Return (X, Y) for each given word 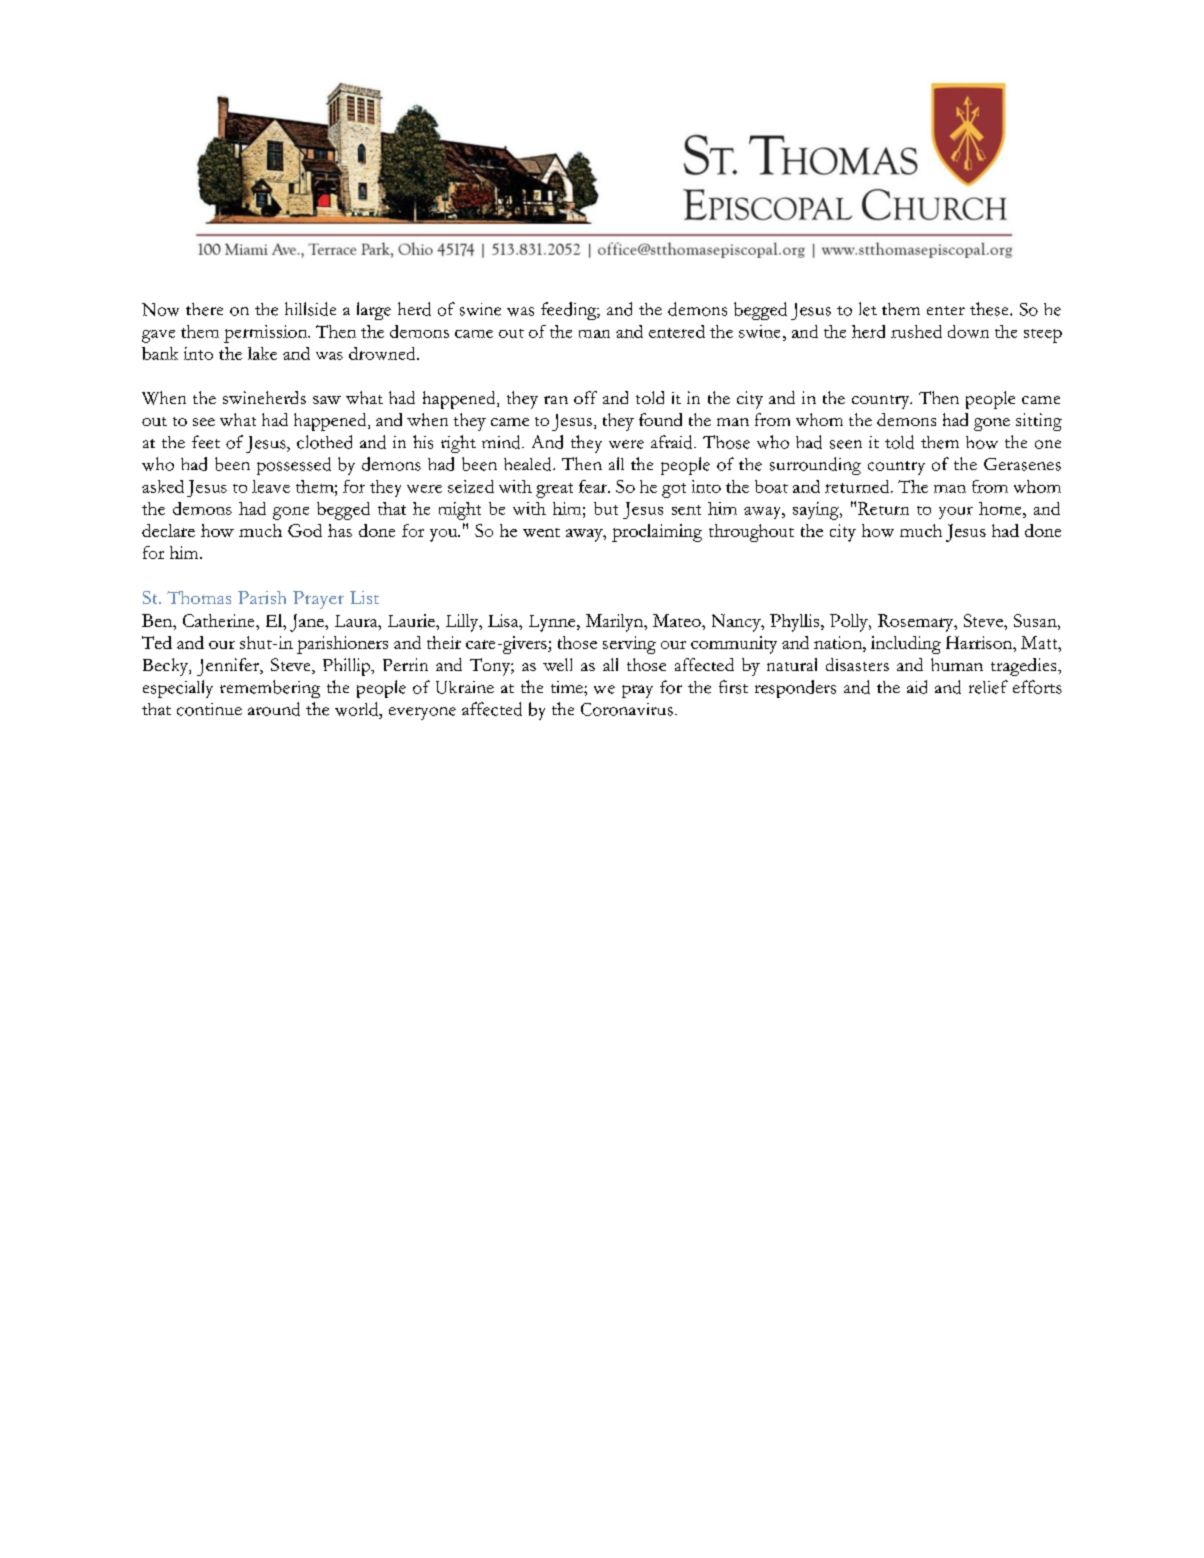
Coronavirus (627, 709)
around (274, 709)
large (374, 311)
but (606, 508)
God (305, 530)
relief (988, 687)
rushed (916, 331)
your (956, 513)
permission (267, 334)
